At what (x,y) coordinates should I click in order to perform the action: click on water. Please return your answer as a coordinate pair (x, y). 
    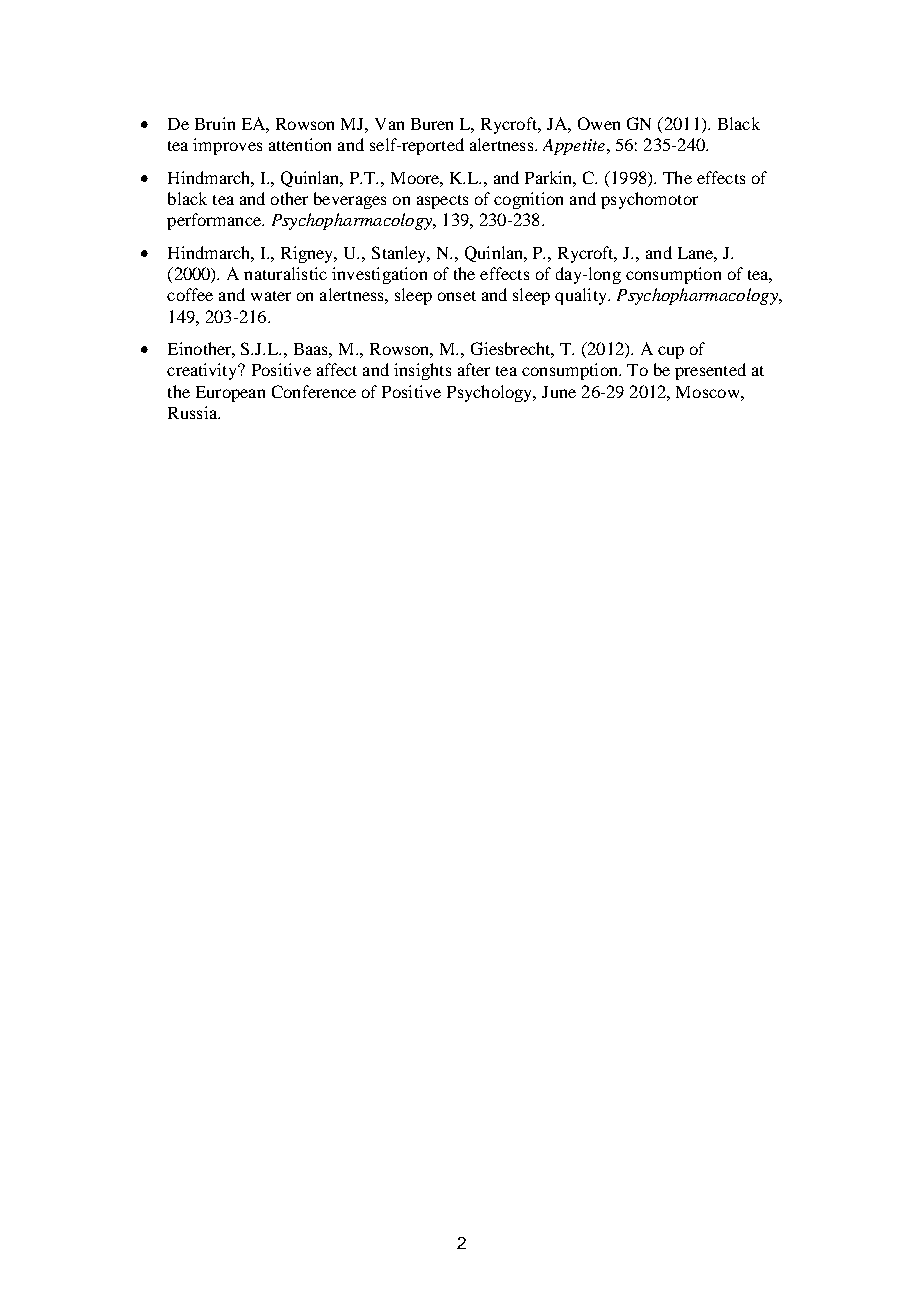
    Looking at the image, I should click on (271, 296).
